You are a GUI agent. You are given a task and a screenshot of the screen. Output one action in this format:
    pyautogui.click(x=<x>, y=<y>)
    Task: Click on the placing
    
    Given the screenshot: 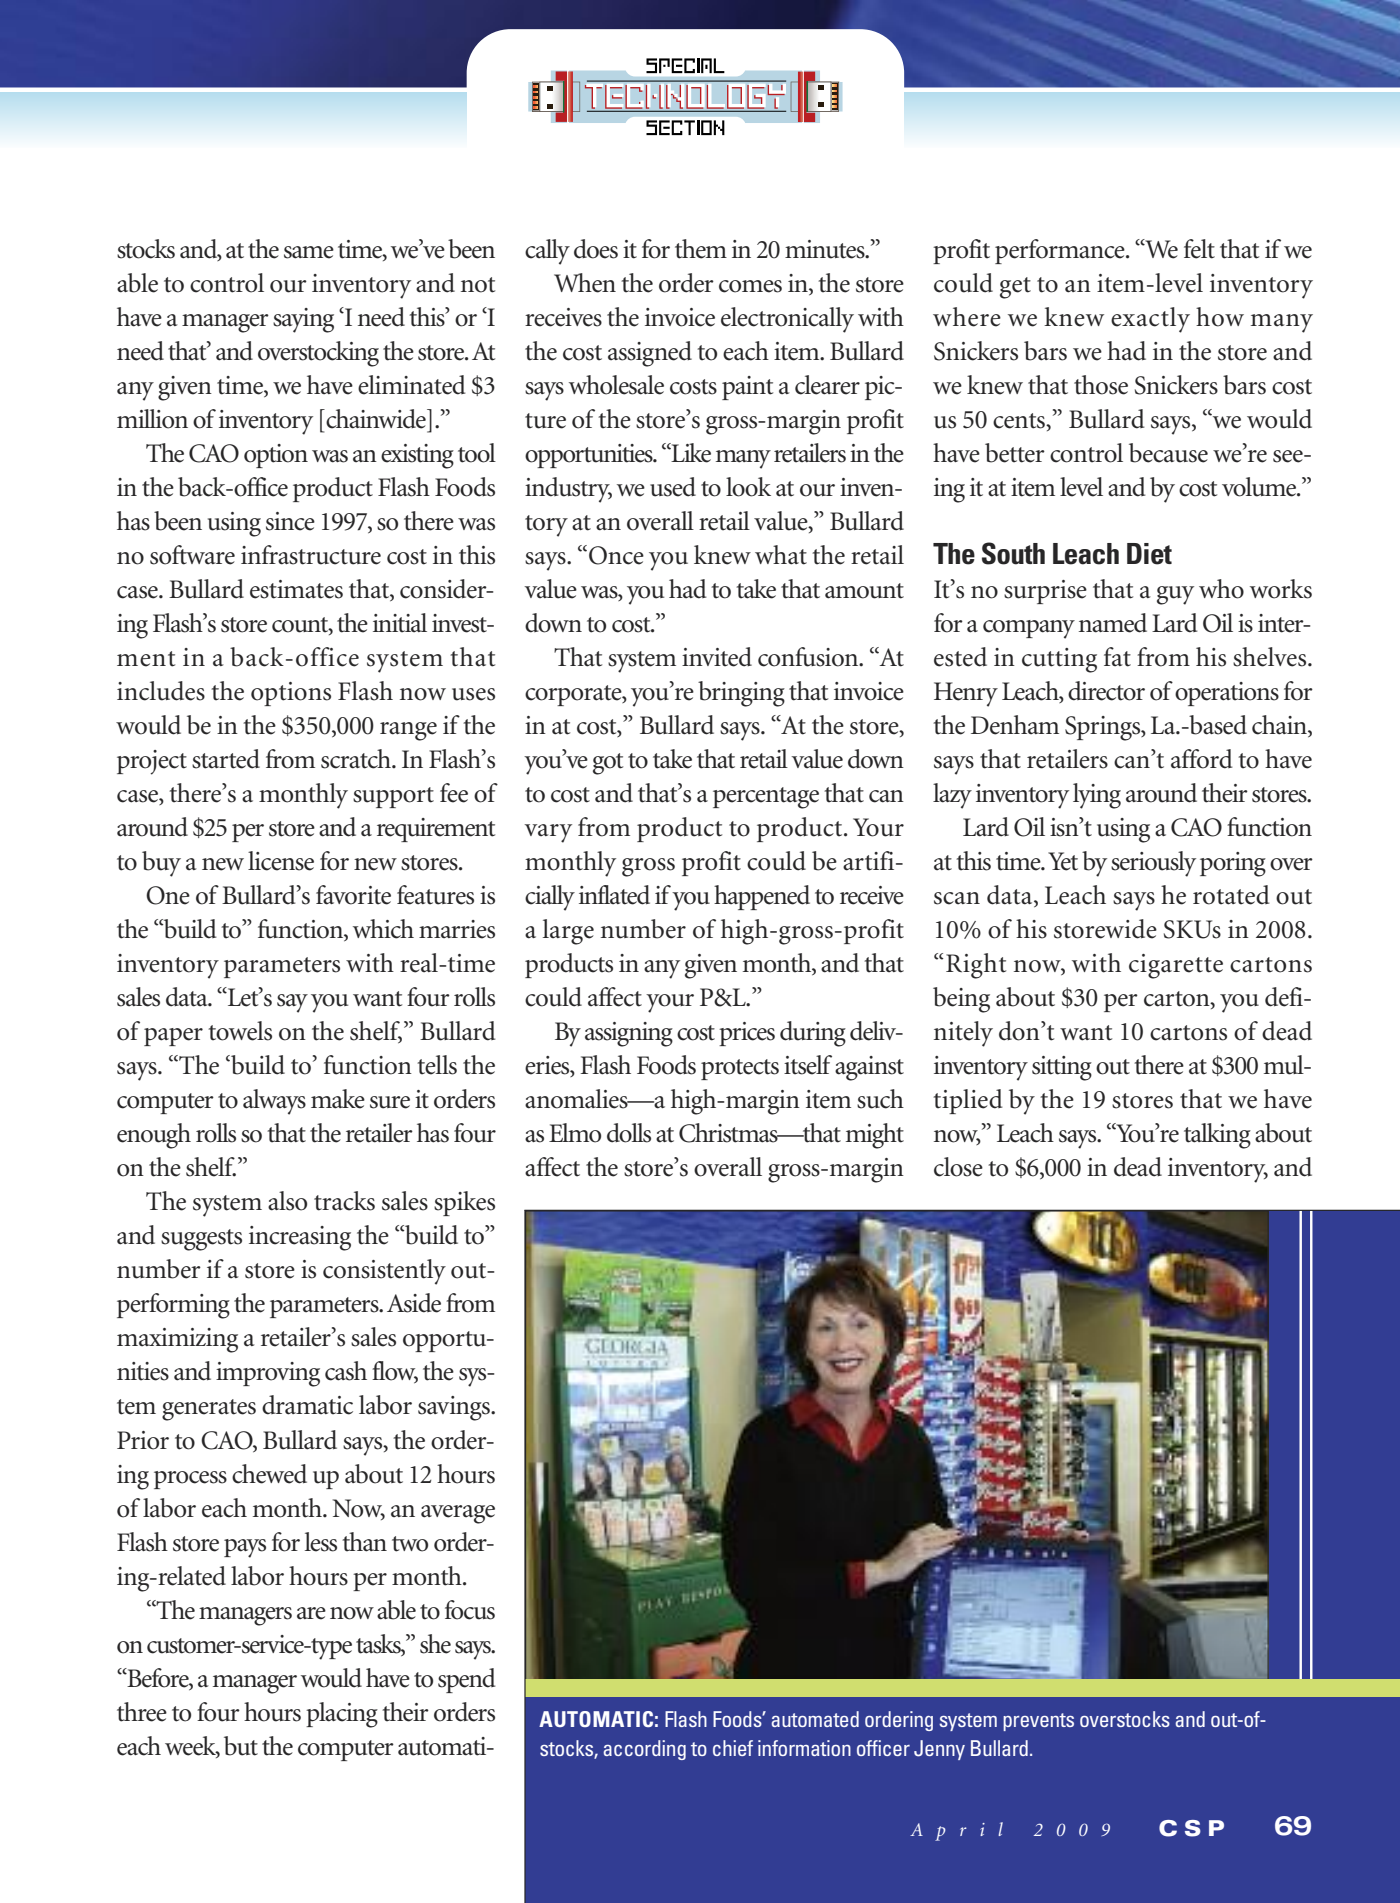 What is the action you would take?
    pyautogui.click(x=342, y=1715)
